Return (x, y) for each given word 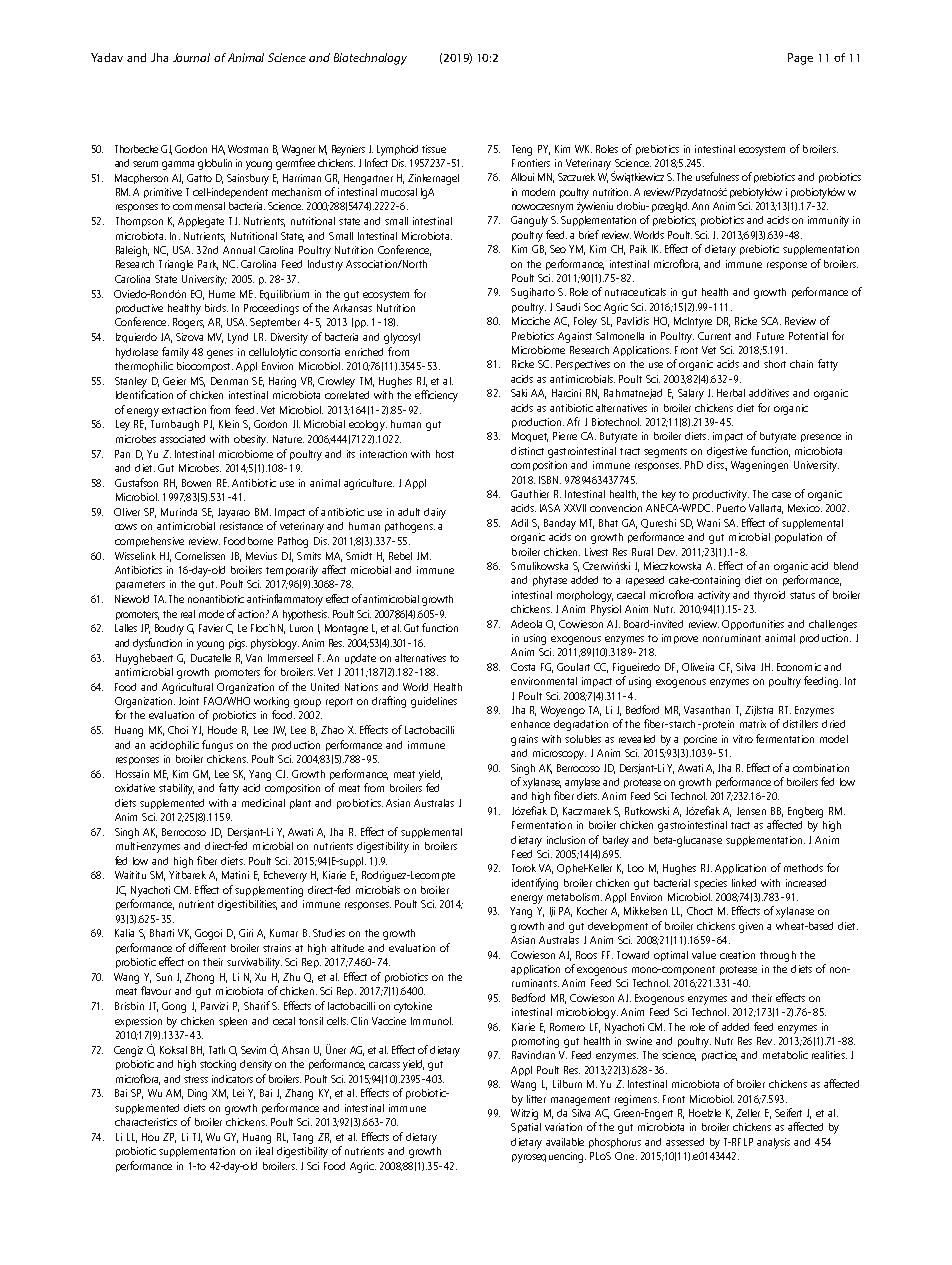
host (445, 454)
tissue (434, 149)
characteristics (146, 1122)
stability (176, 789)
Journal (191, 57)
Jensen (751, 811)
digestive (727, 452)
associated (182, 439)
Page (800, 59)
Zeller (748, 1113)
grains (524, 740)
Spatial (526, 1128)
